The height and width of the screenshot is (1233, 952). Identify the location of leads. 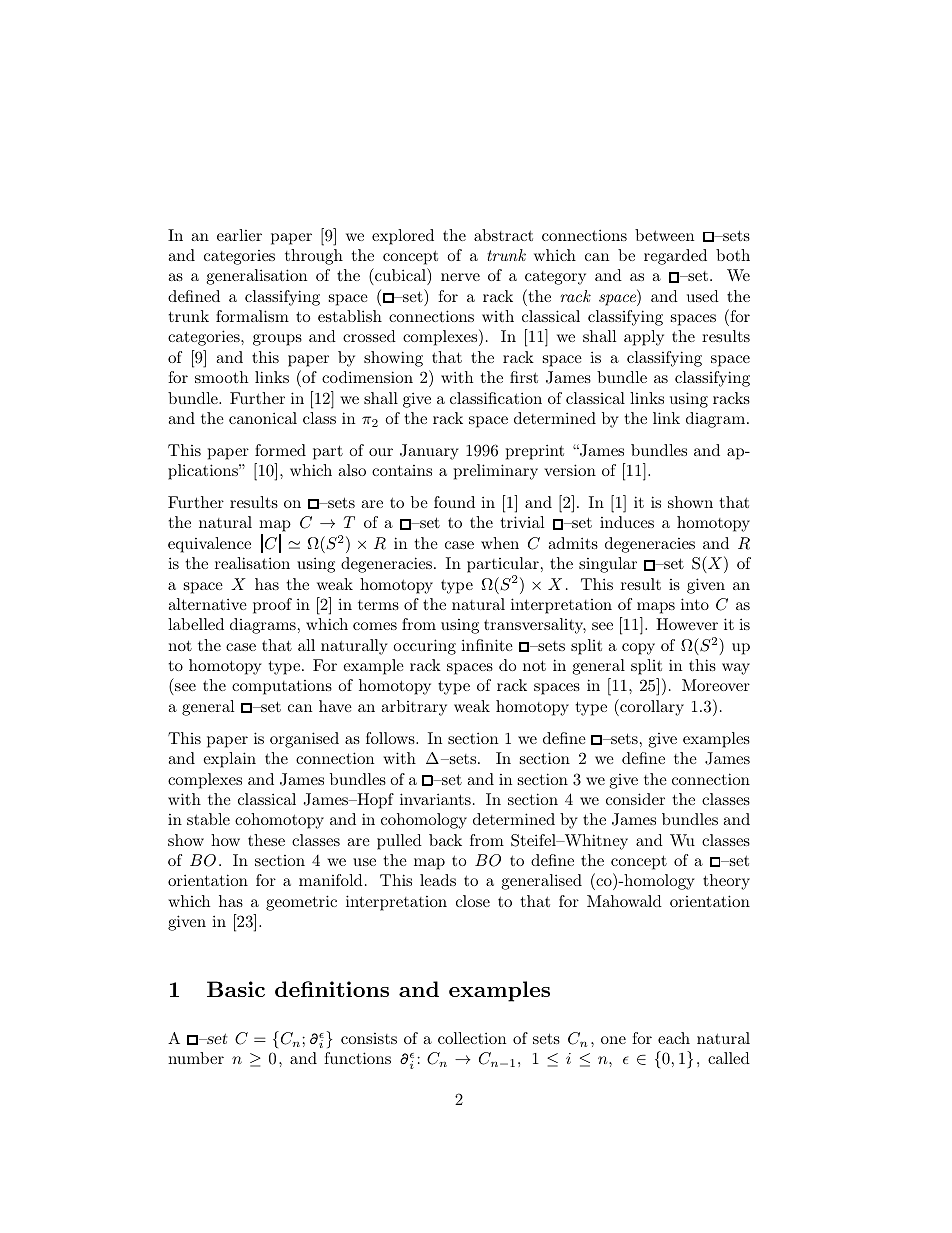
(438, 880).
